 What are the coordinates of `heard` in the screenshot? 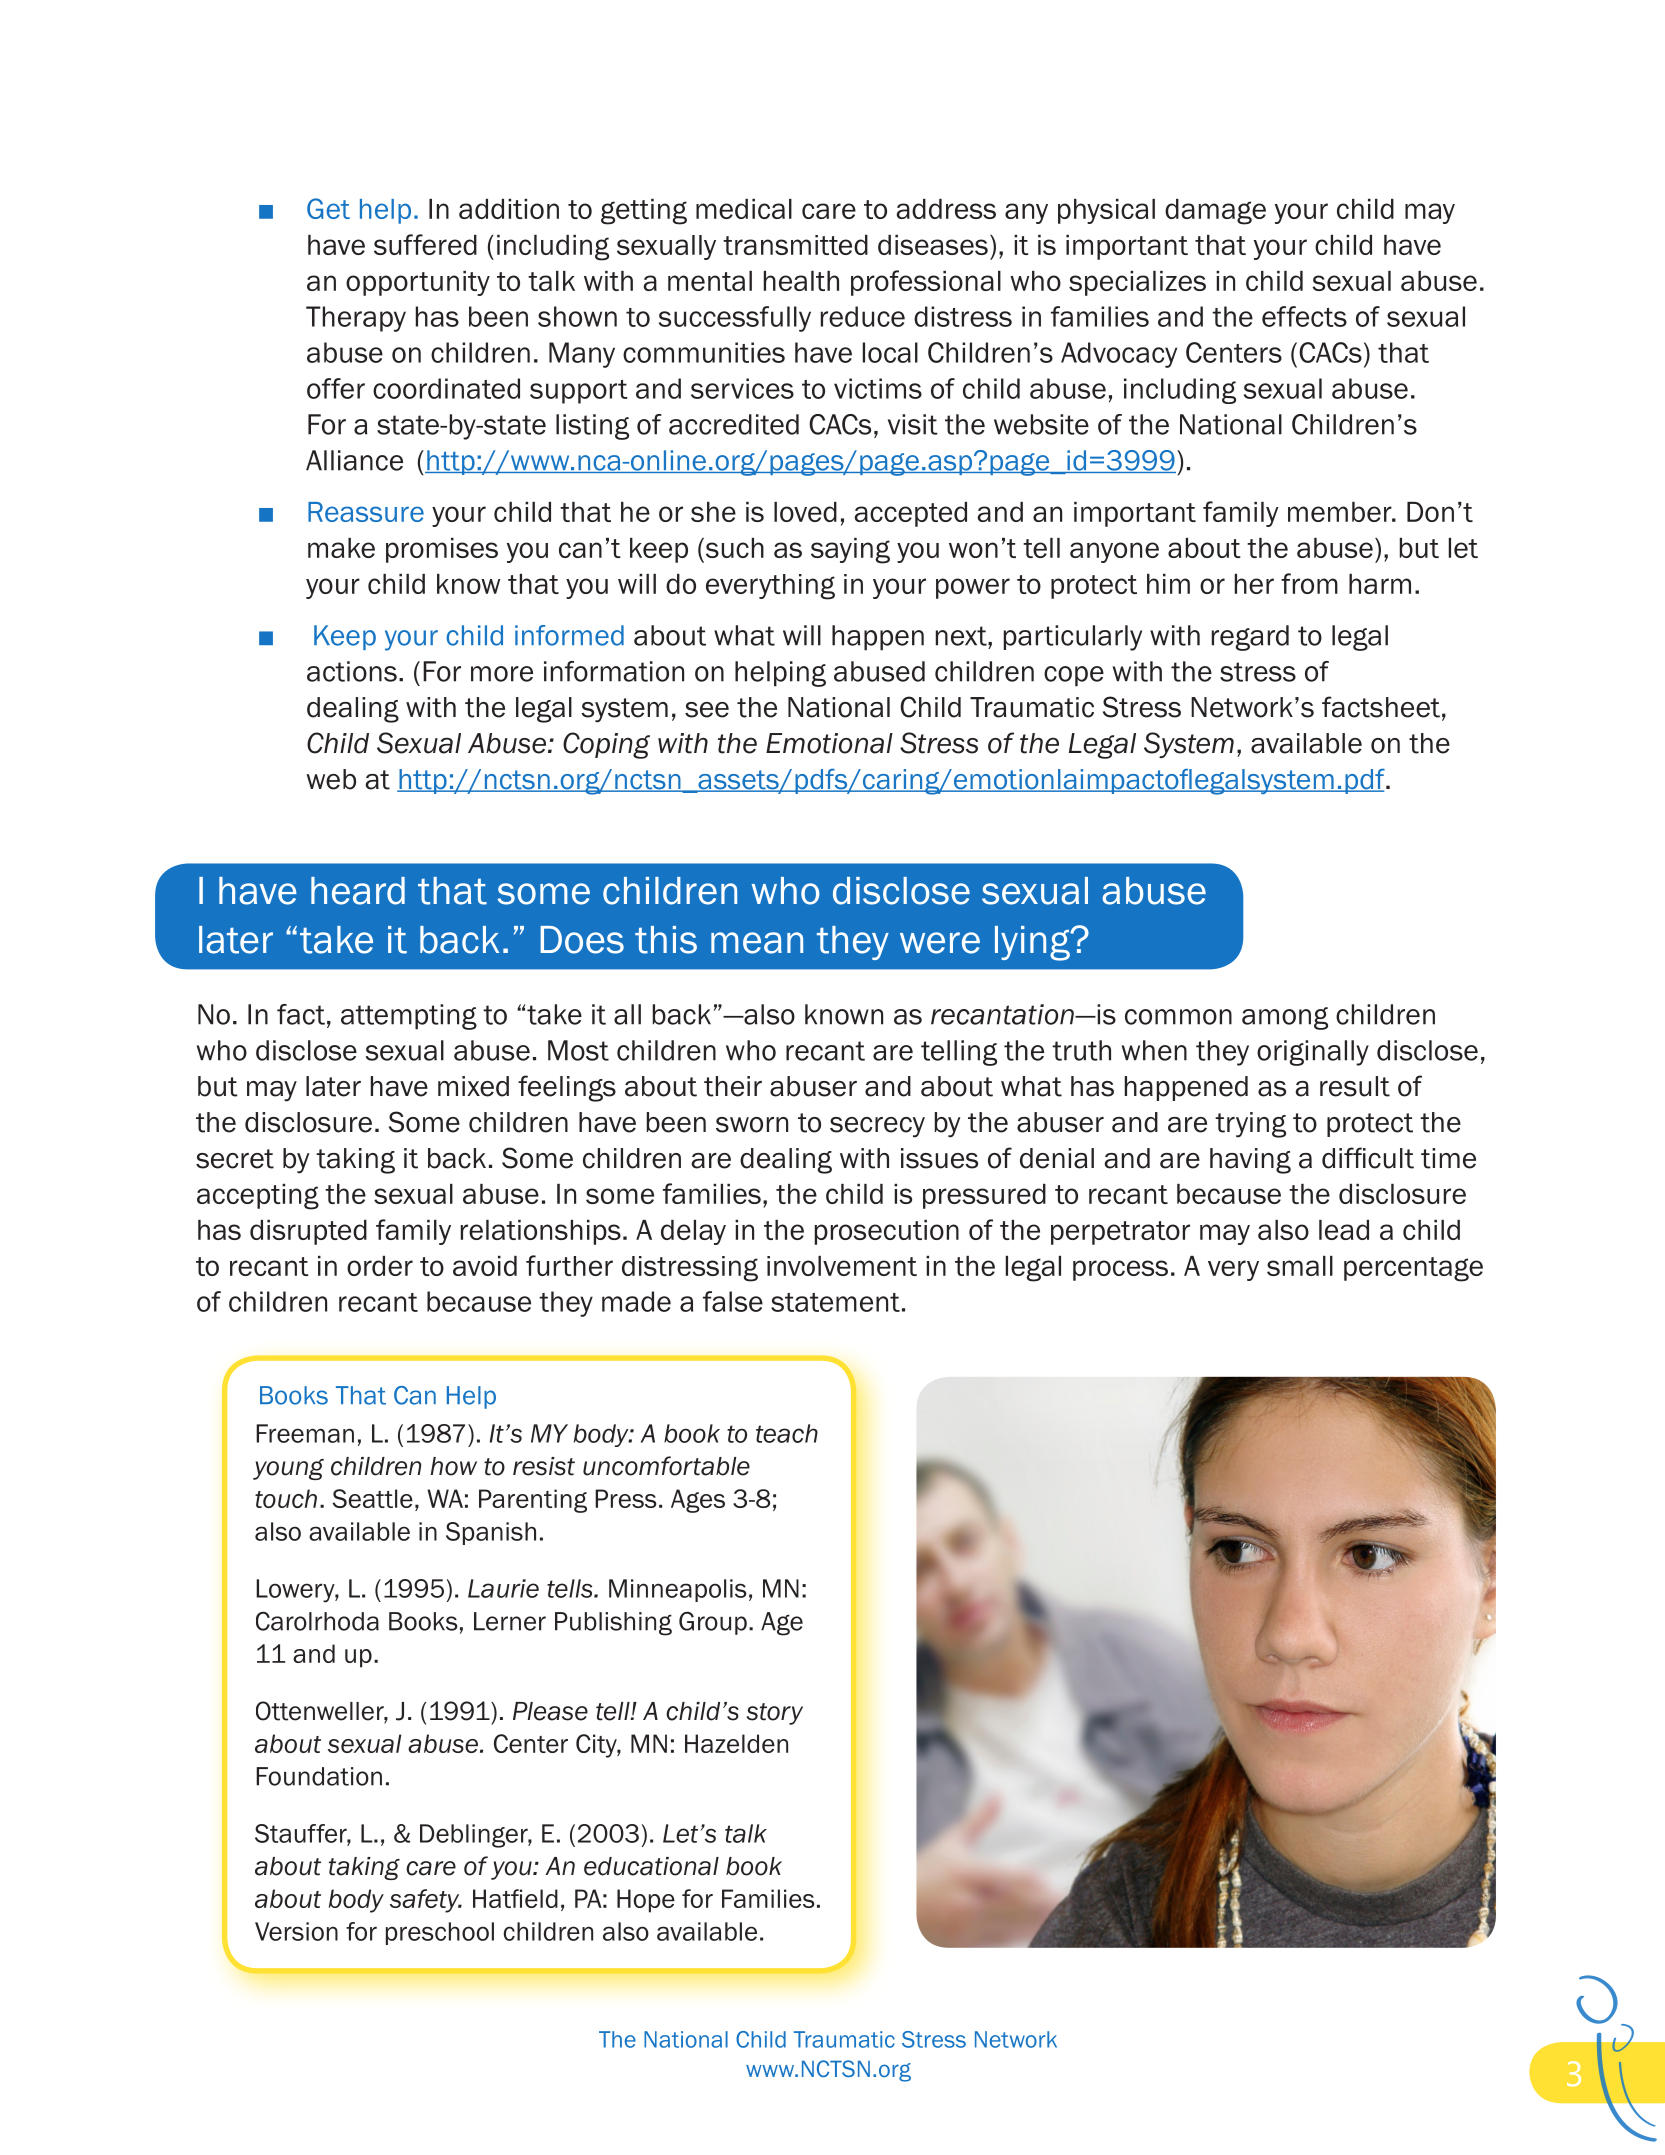 It's located at (358, 891).
